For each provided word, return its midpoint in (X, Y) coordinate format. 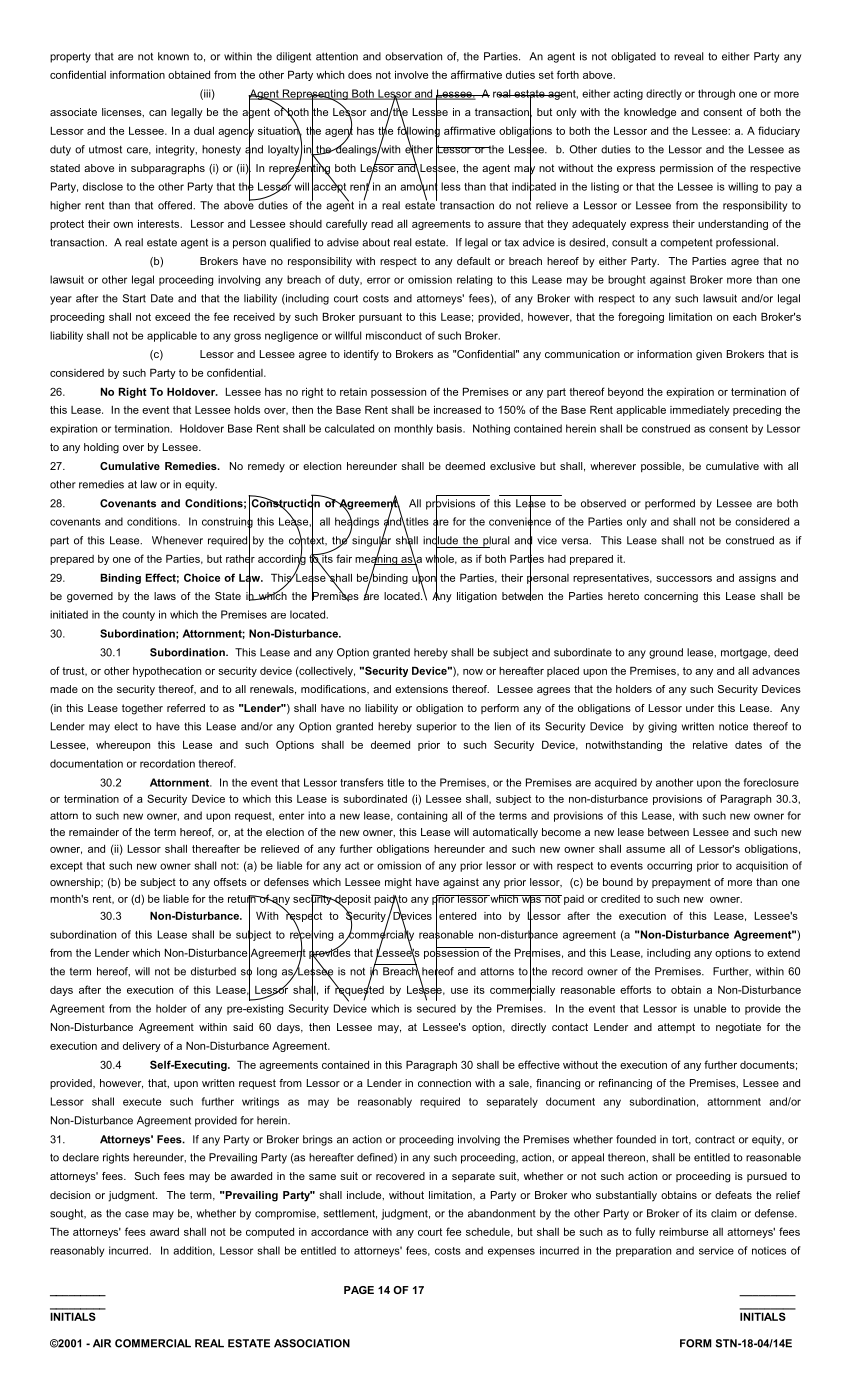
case (137, 1214)
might (398, 883)
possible (662, 467)
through (716, 94)
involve (411, 74)
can (157, 113)
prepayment (681, 883)
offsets (230, 882)
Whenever (177, 540)
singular (371, 541)
